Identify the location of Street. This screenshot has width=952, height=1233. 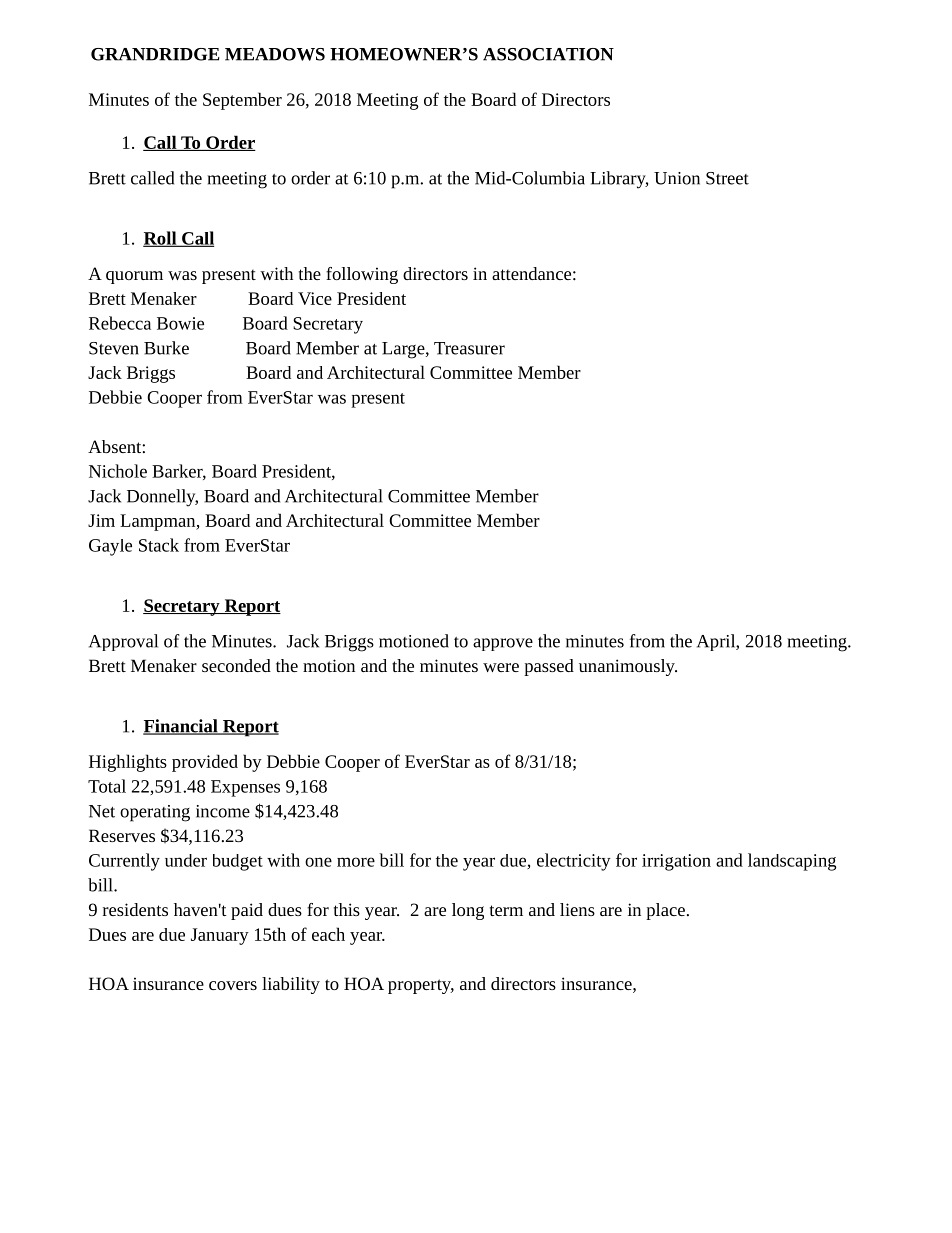
(727, 178).
